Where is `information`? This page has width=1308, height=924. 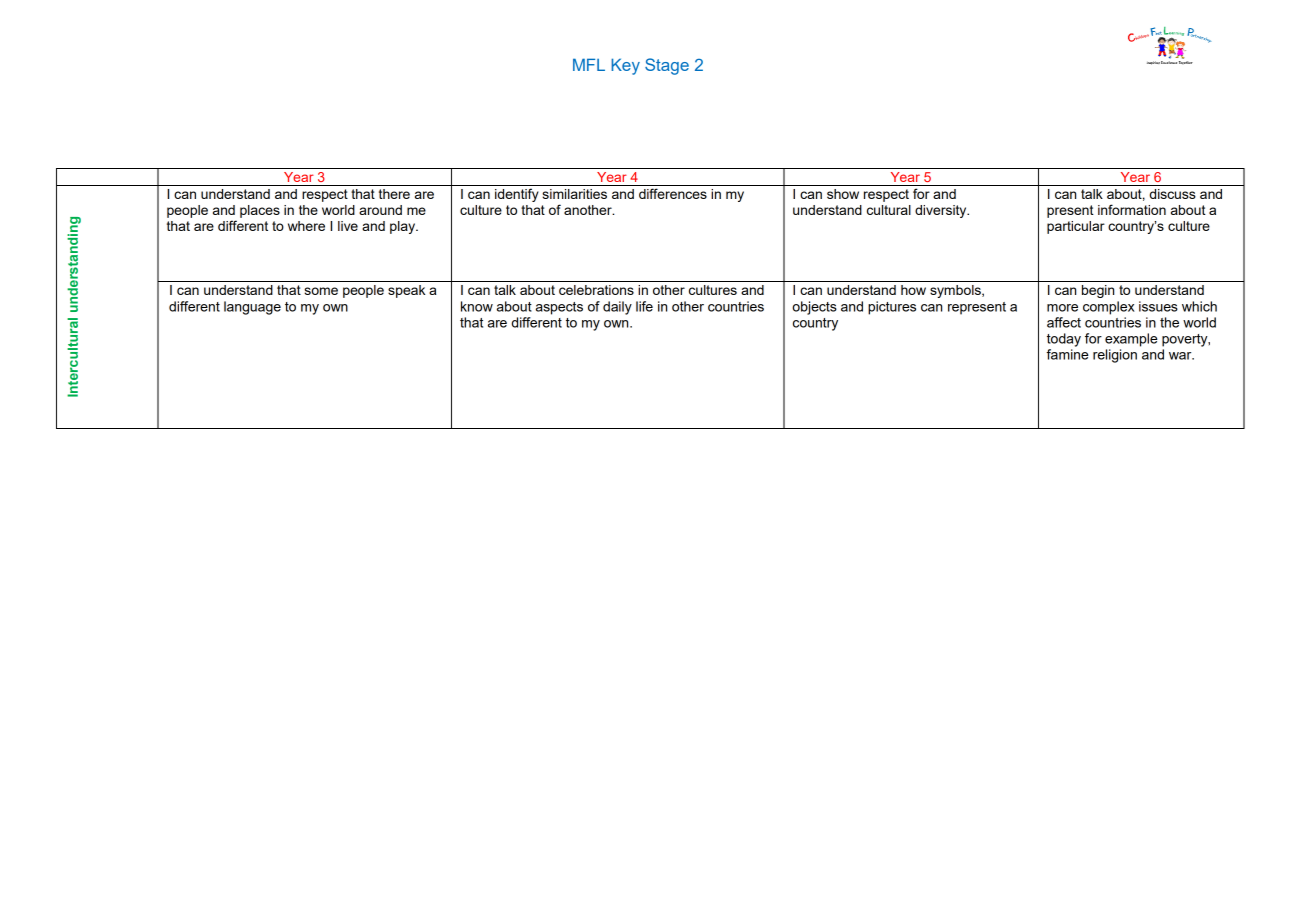 information is located at coordinates (1132, 209).
